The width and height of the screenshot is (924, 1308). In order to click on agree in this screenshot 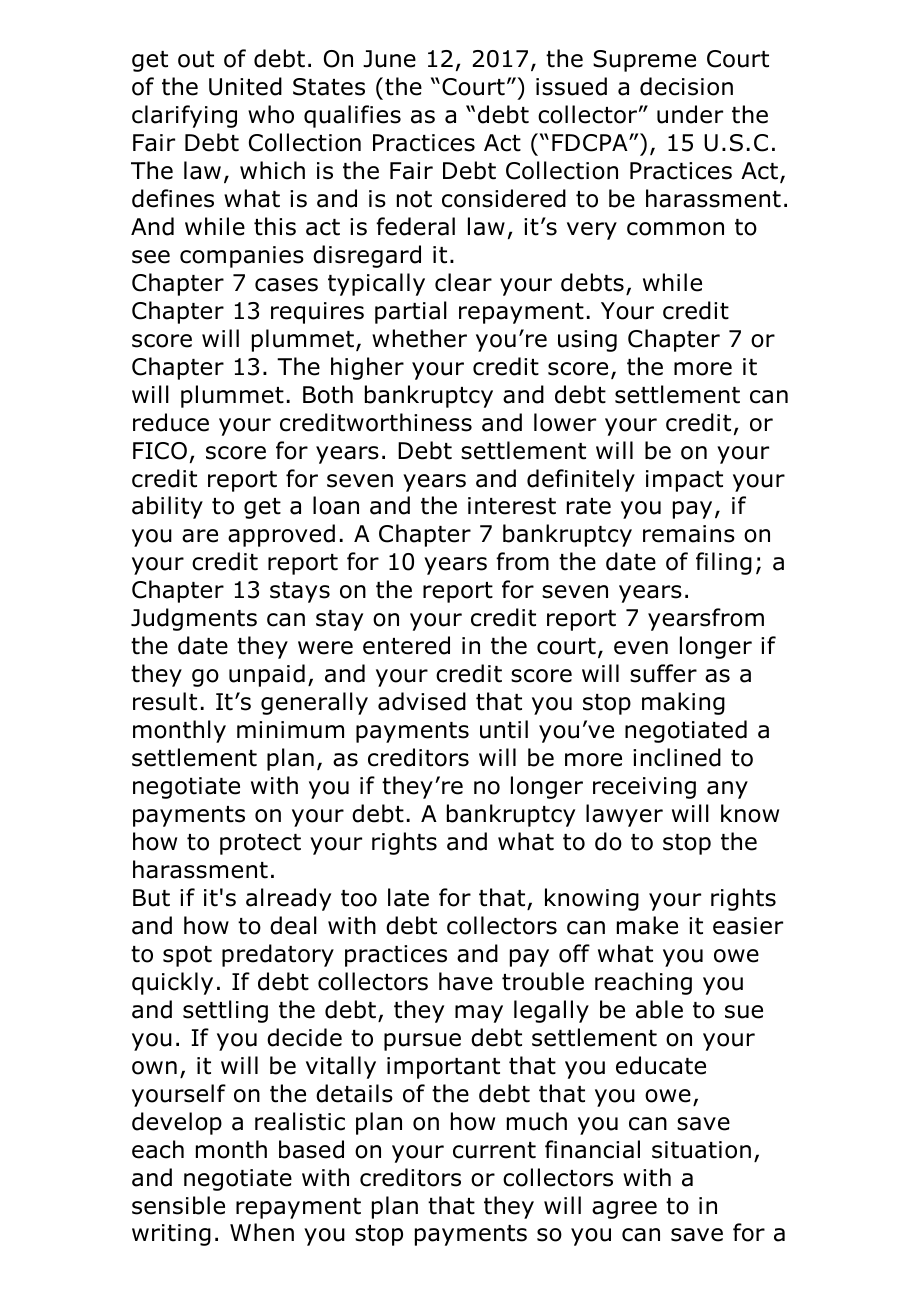, I will do `click(624, 1210)`.
